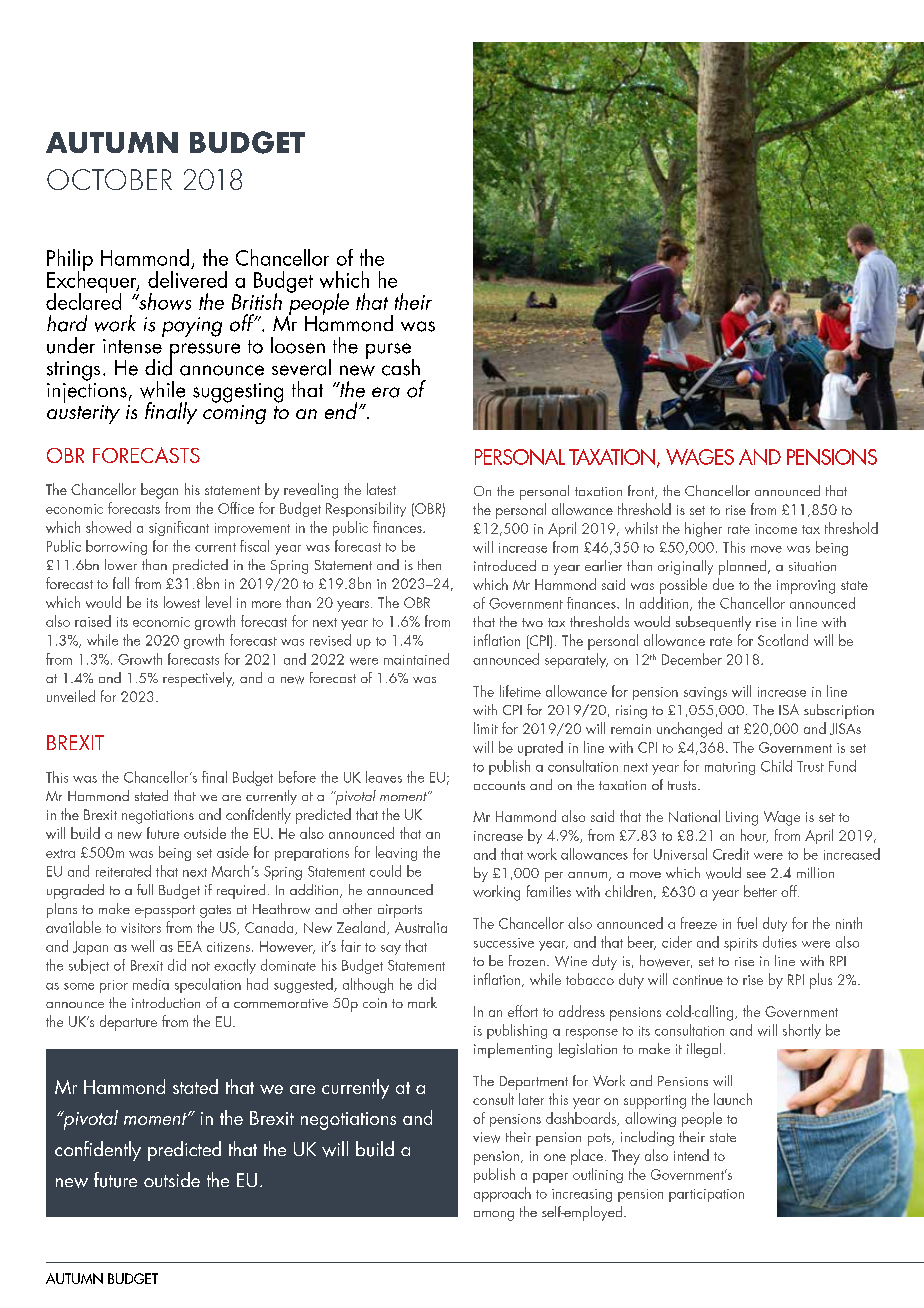 This screenshot has width=924, height=1308. Describe the element at coordinates (128, 1023) in the screenshot. I see `departure` at that location.
